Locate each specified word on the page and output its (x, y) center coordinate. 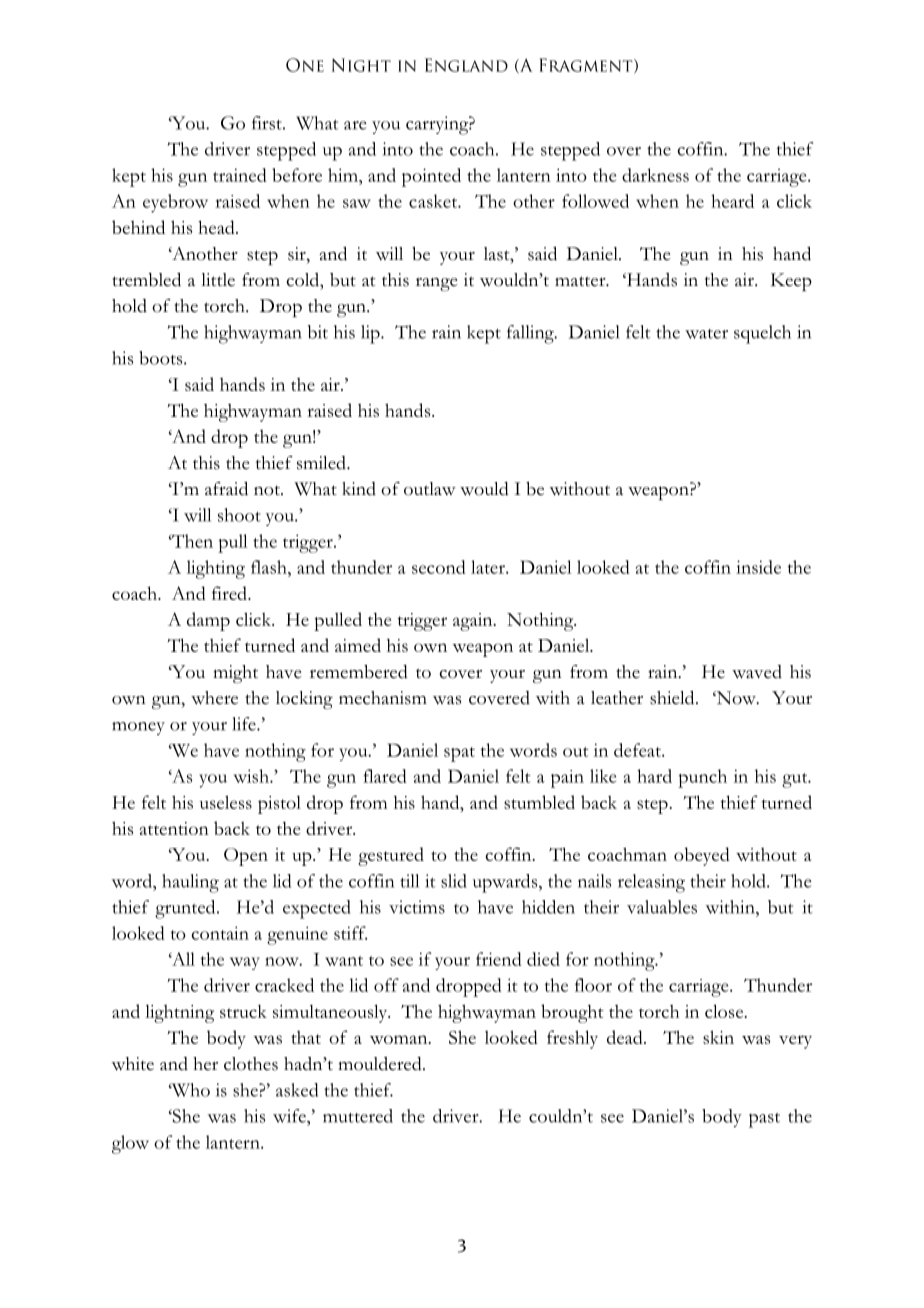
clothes (251, 1064)
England (466, 65)
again (474, 622)
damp (208, 621)
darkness (655, 175)
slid (453, 881)
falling (531, 334)
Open (246, 857)
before (297, 175)
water (706, 334)
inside (758, 567)
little (218, 280)
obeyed (702, 856)
